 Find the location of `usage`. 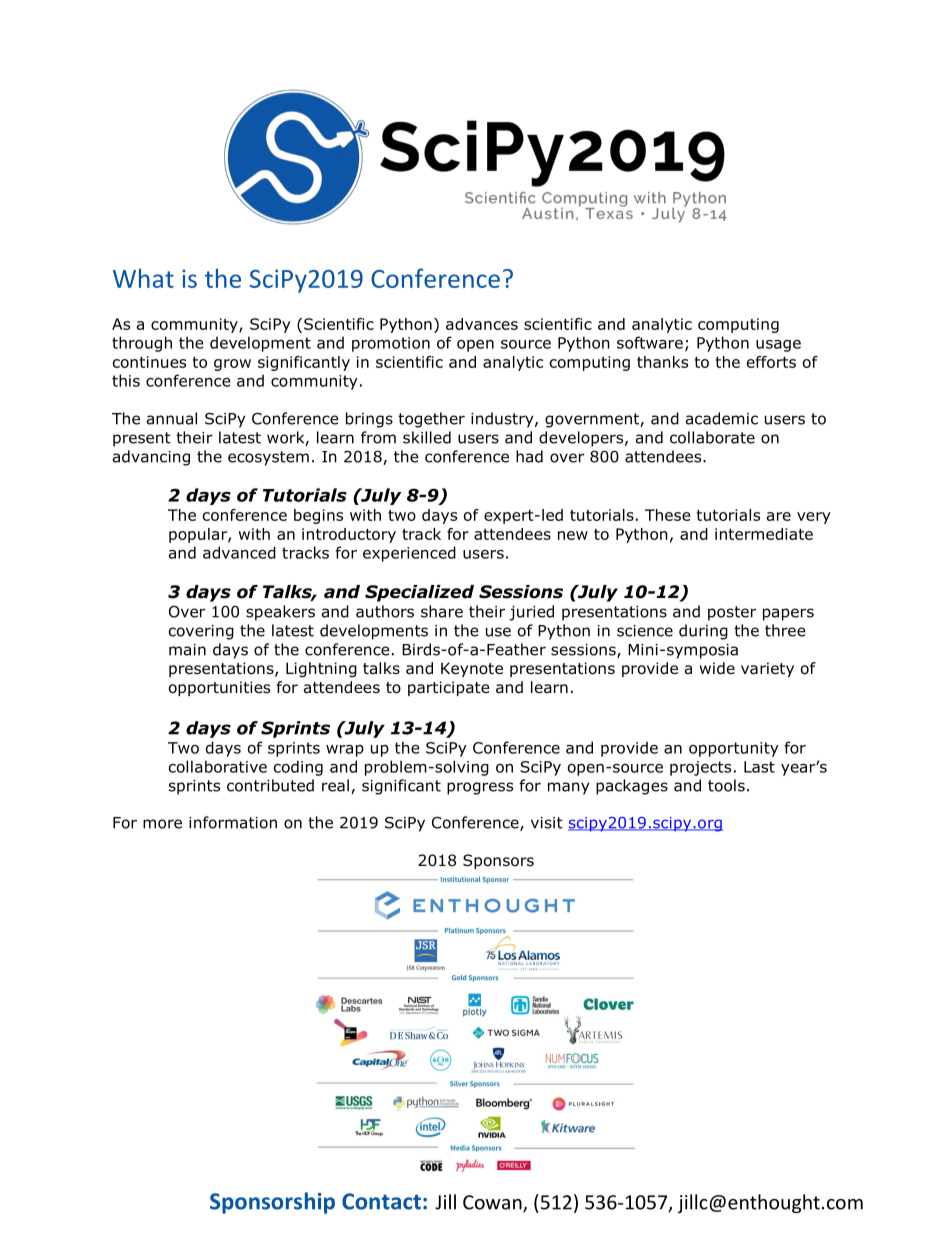

usage is located at coordinates (778, 346).
